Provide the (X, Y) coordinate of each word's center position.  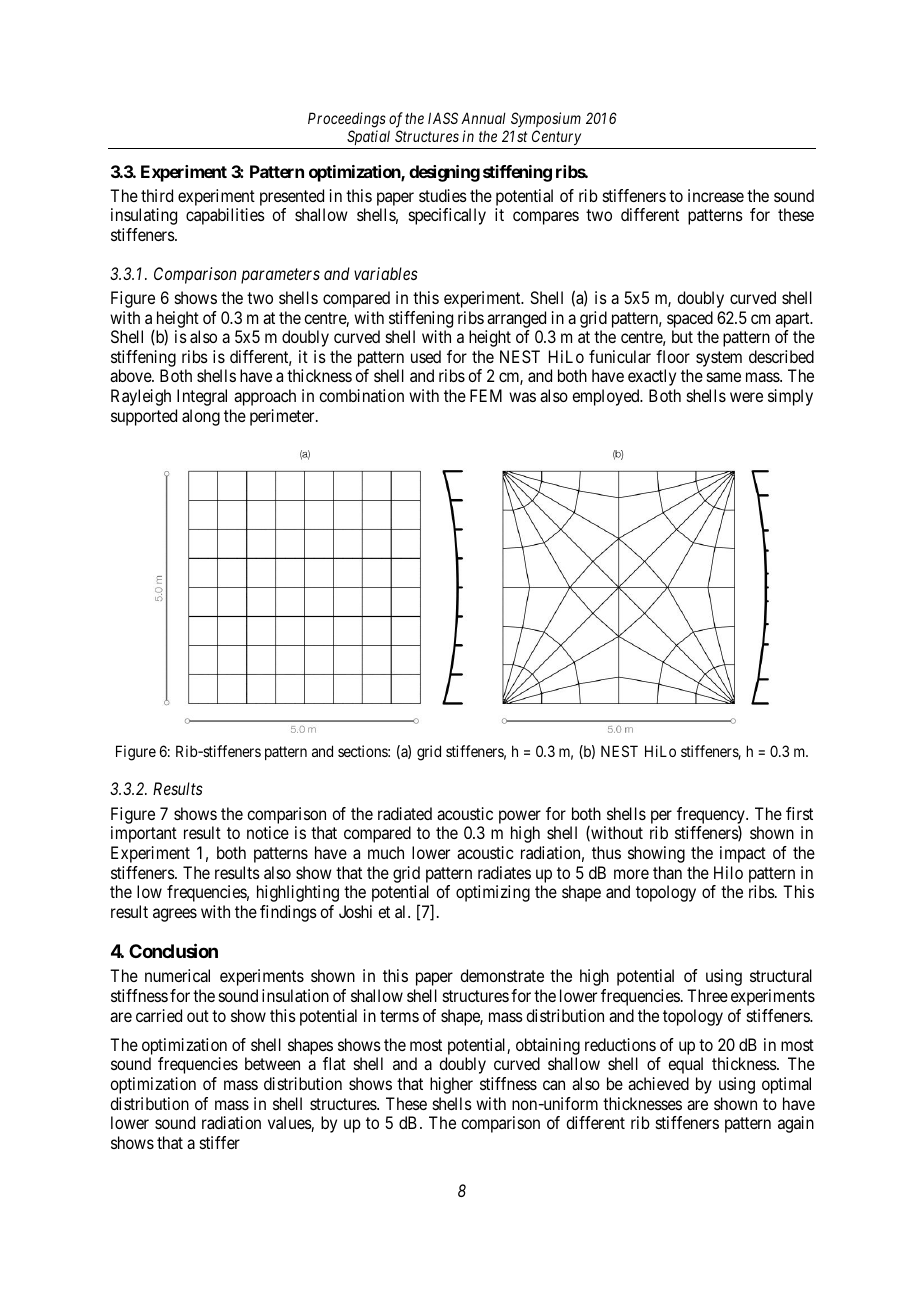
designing (444, 173)
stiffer (220, 1142)
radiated (405, 813)
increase (716, 195)
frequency (712, 815)
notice (268, 832)
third (157, 195)
